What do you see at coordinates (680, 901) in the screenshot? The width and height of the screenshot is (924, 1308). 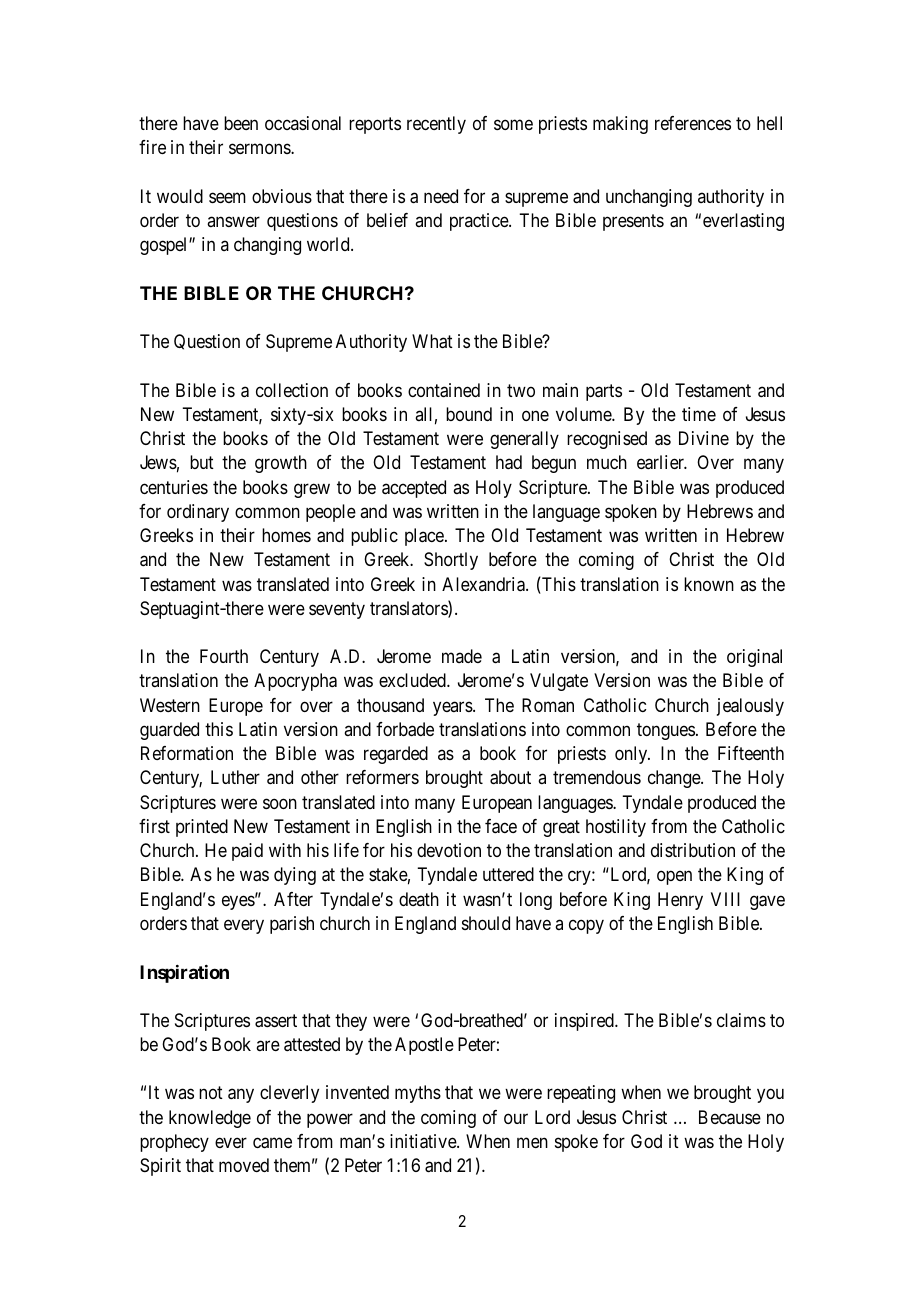 I see `Henry` at bounding box center [680, 901].
